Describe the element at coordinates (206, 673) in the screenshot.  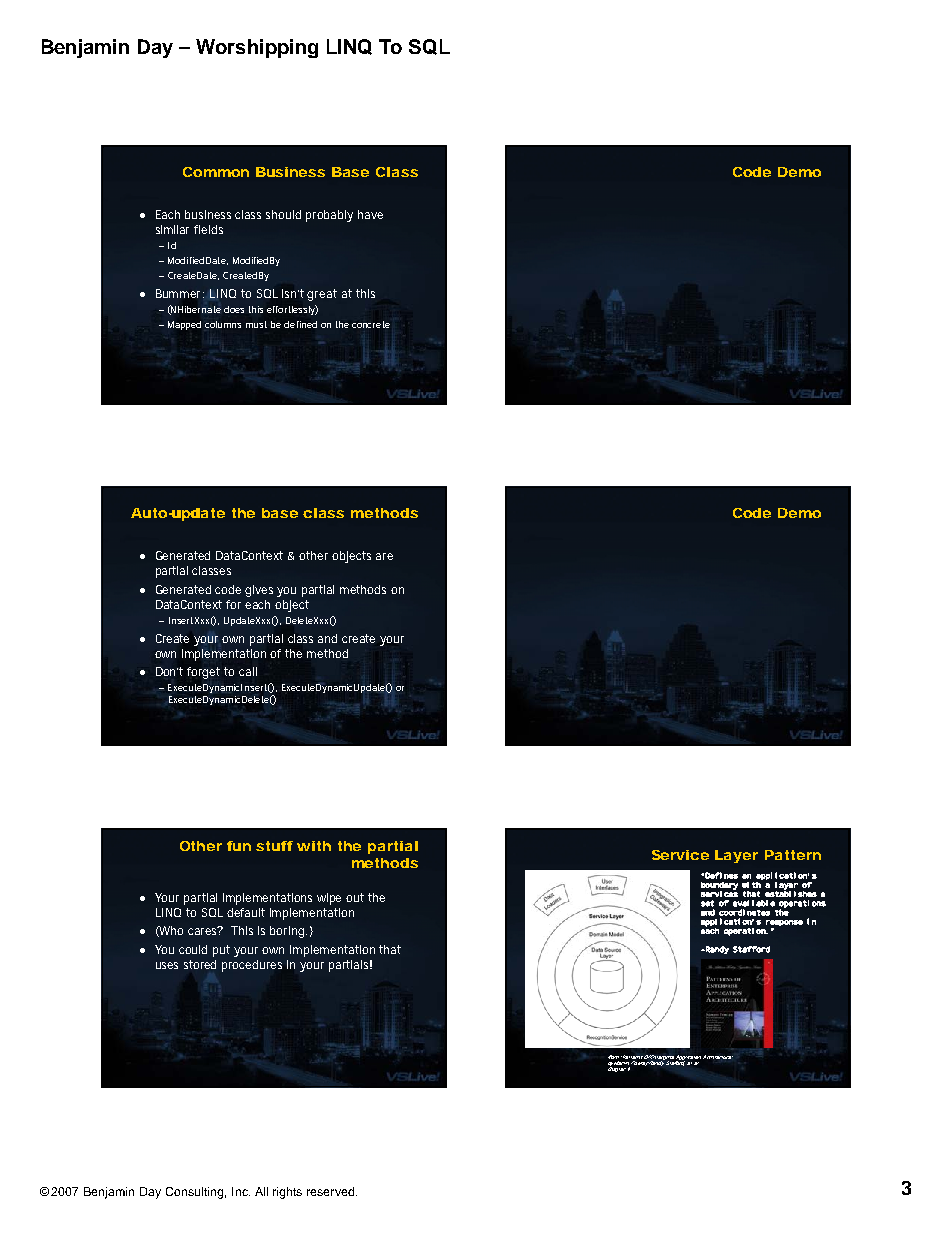
I see `forget` at that location.
